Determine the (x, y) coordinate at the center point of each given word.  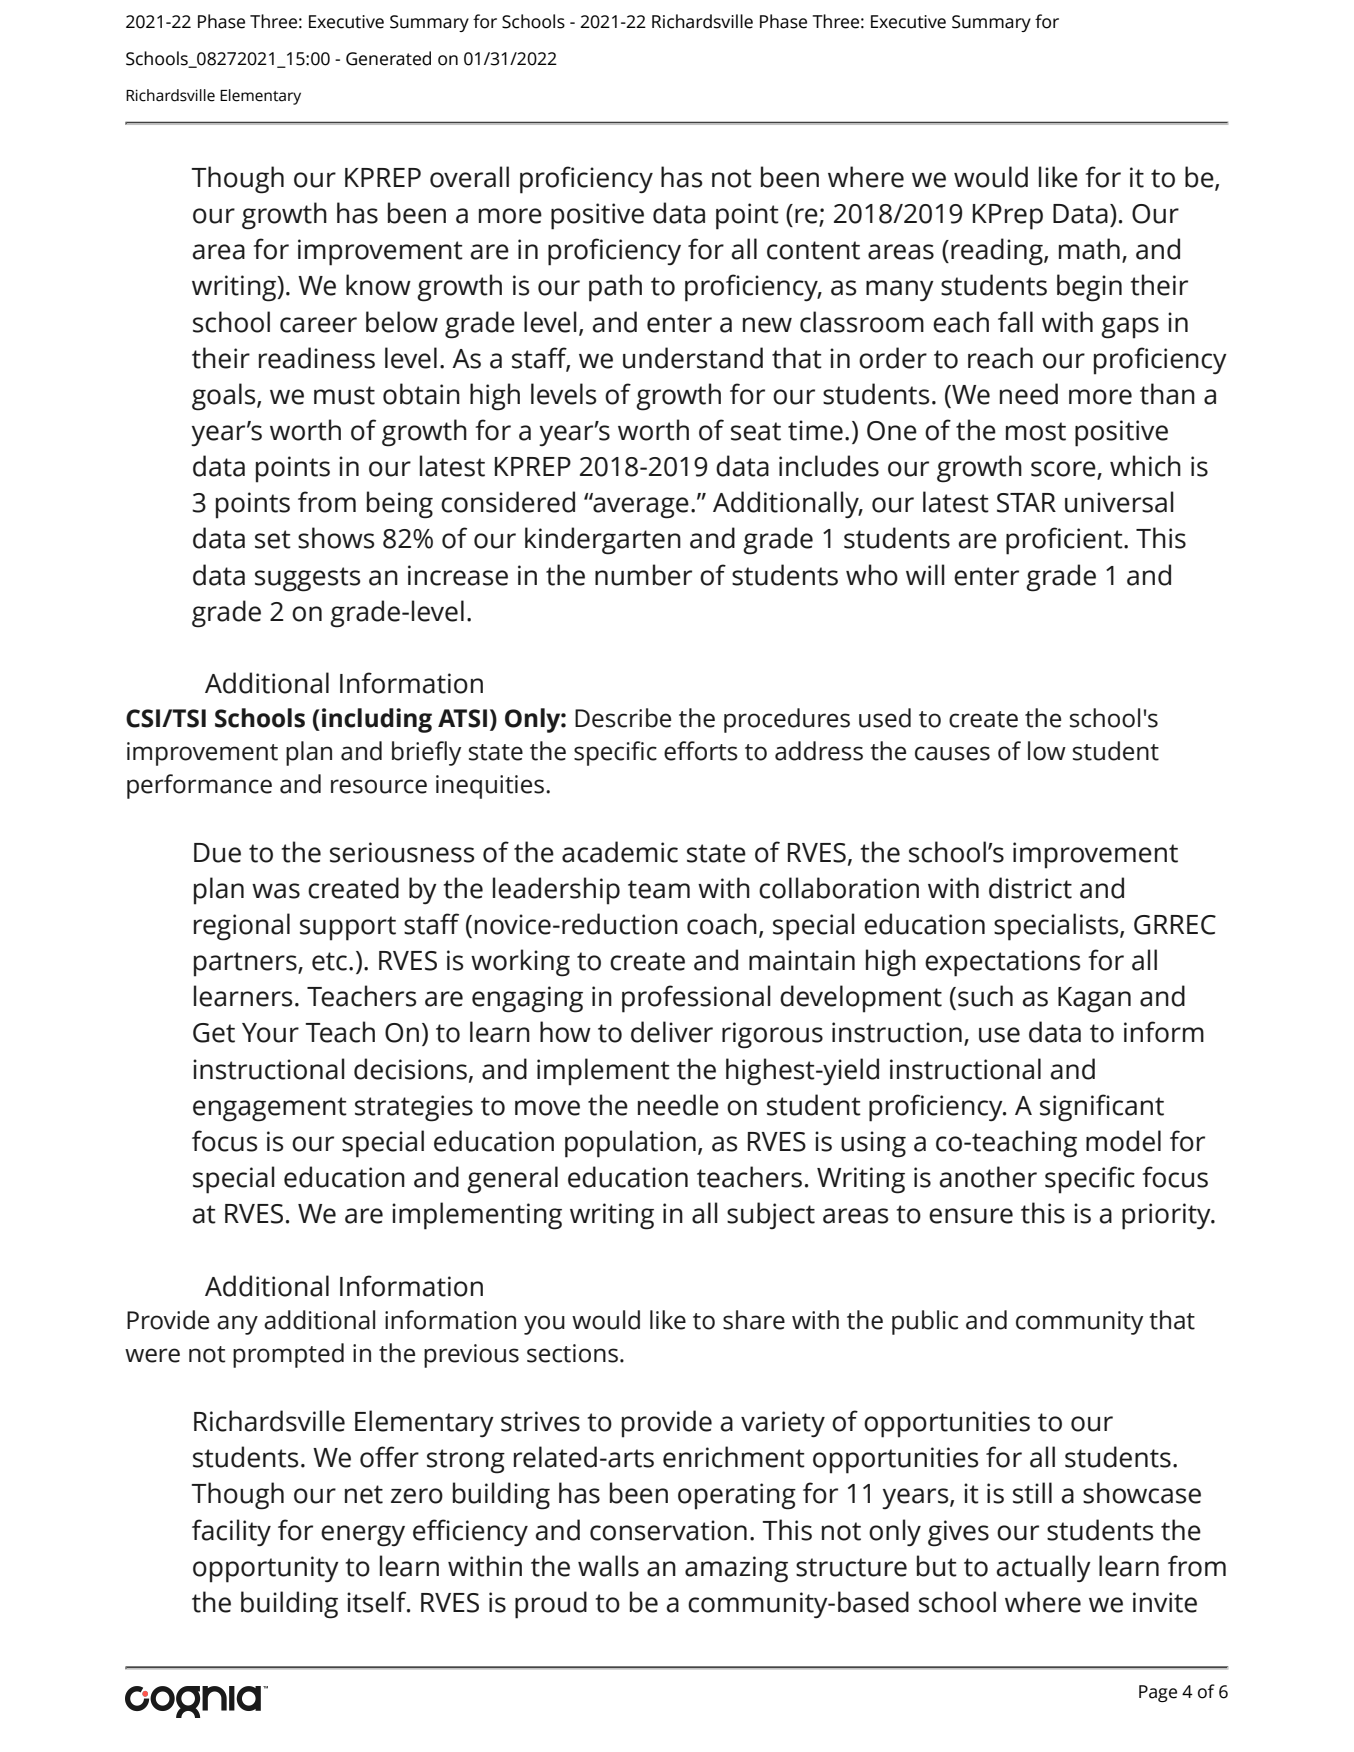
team (659, 889)
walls (608, 1566)
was (276, 891)
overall (469, 177)
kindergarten (603, 541)
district (1030, 888)
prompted (288, 1355)
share (754, 1320)
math (1089, 249)
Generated (388, 58)
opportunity (266, 1569)
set (273, 539)
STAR (1026, 503)
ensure (971, 1216)
